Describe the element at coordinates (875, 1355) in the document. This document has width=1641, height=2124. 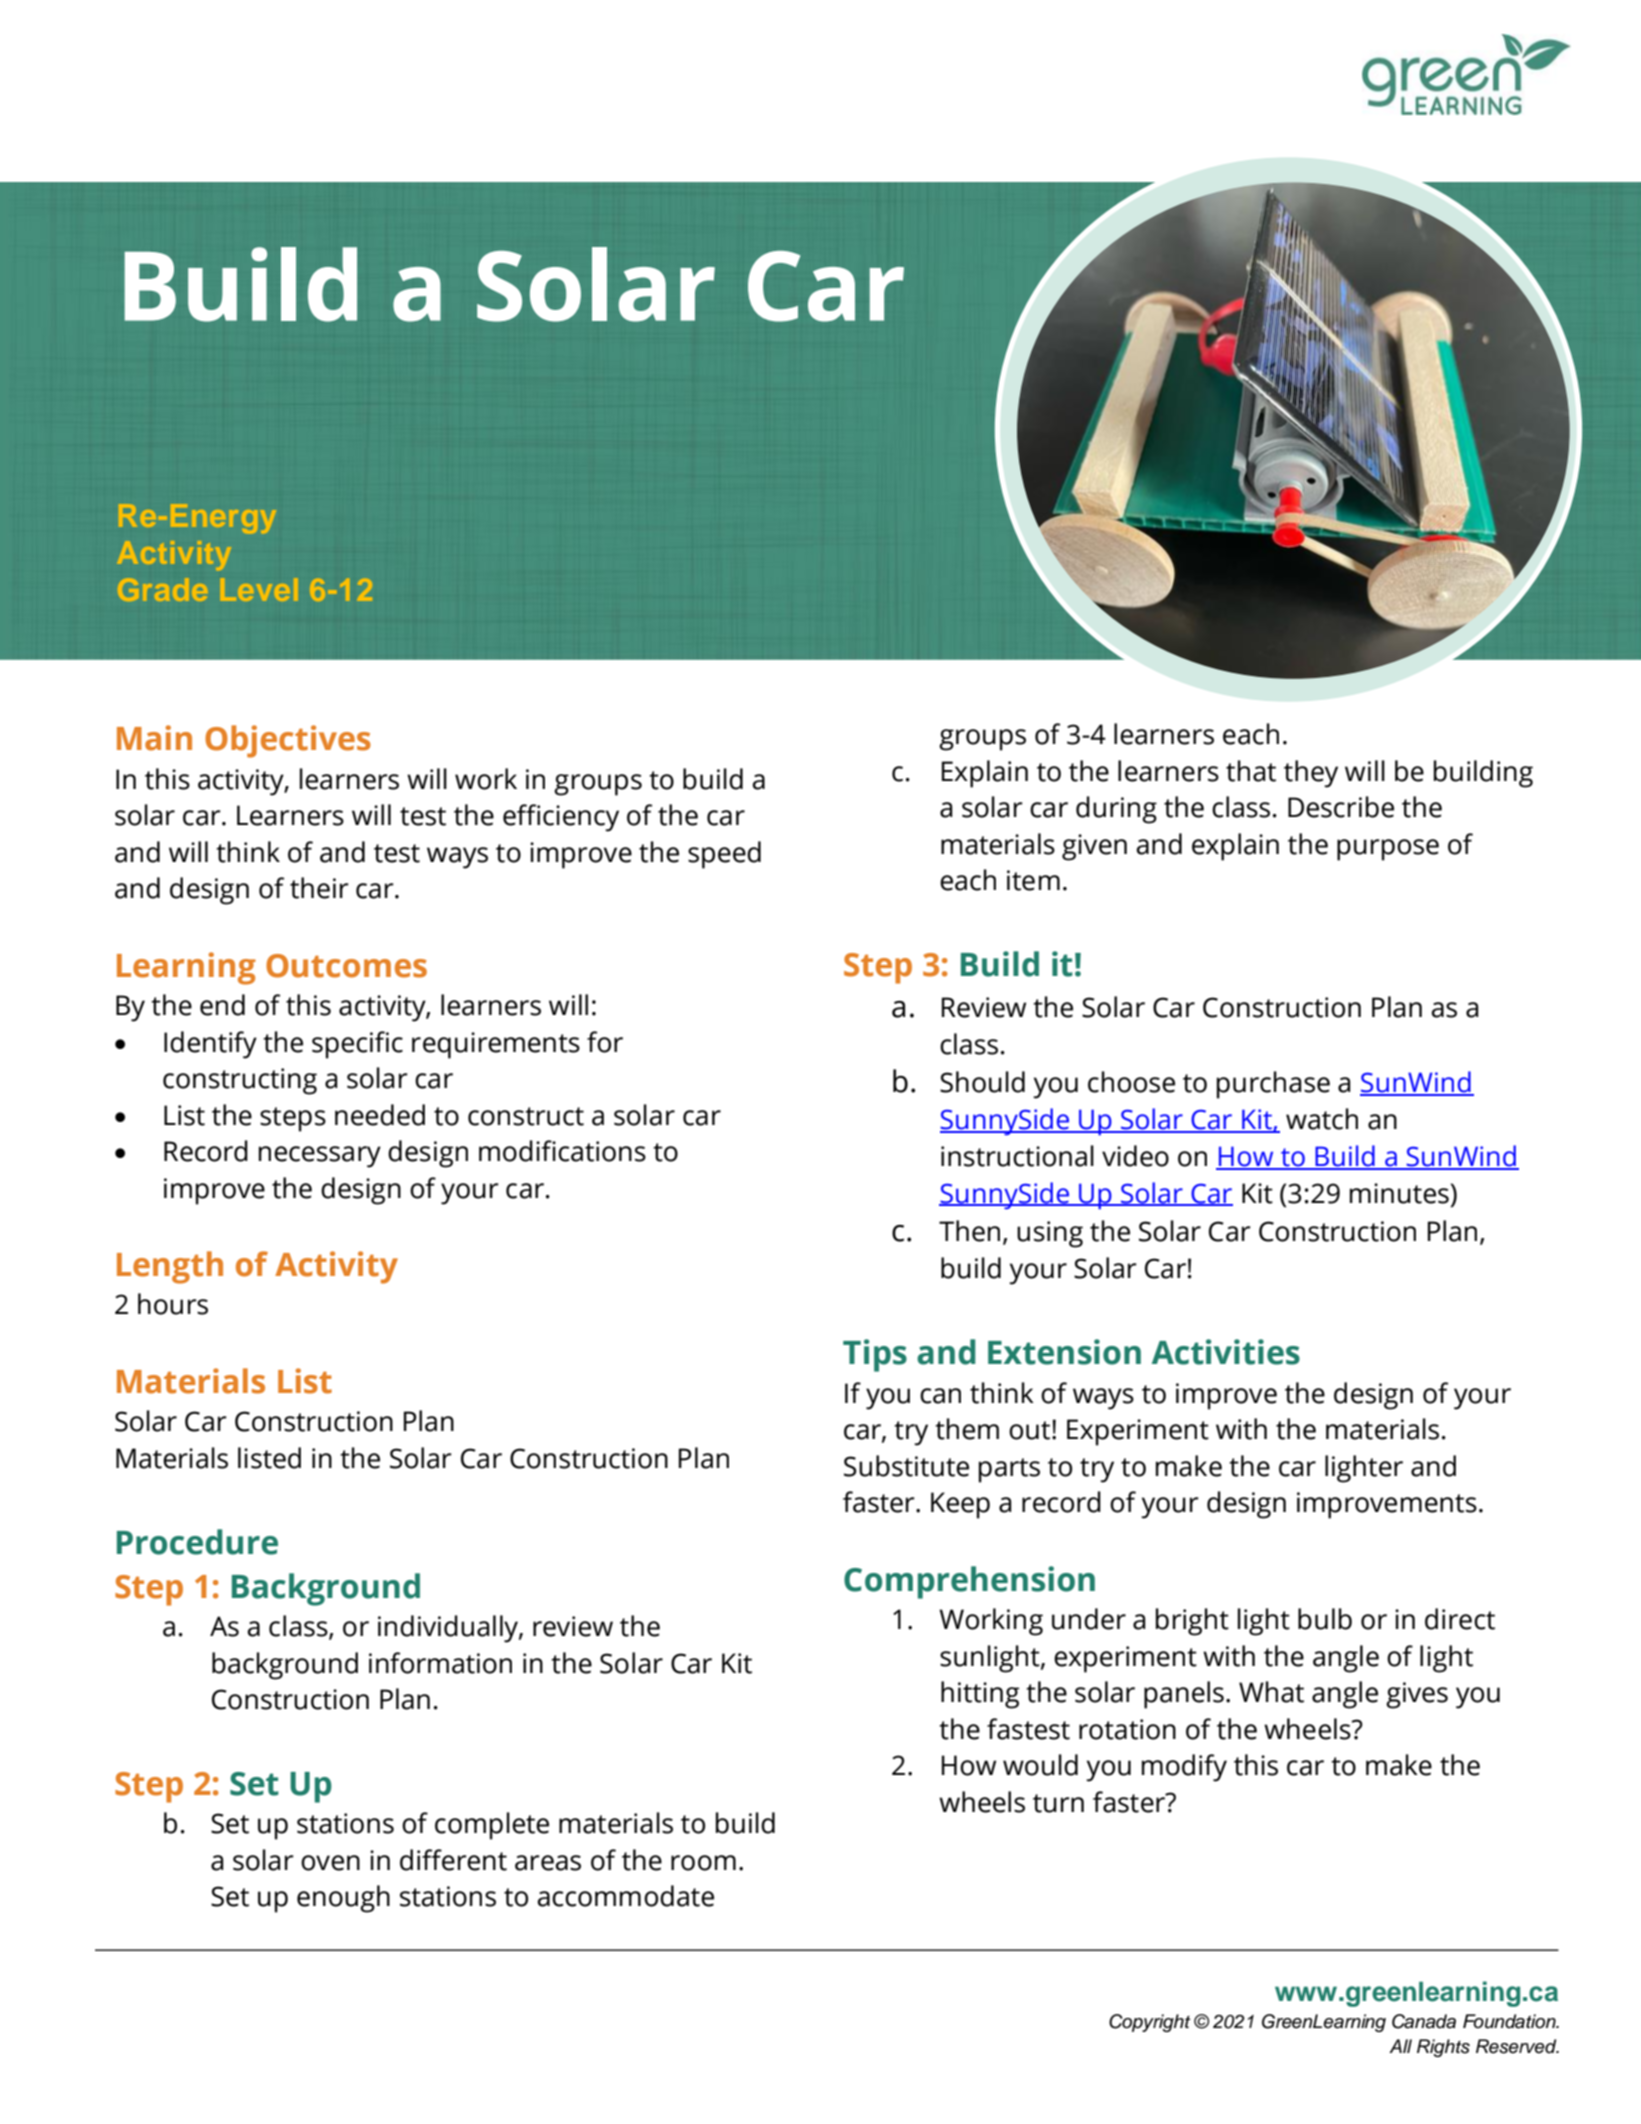
I see `Tips` at that location.
